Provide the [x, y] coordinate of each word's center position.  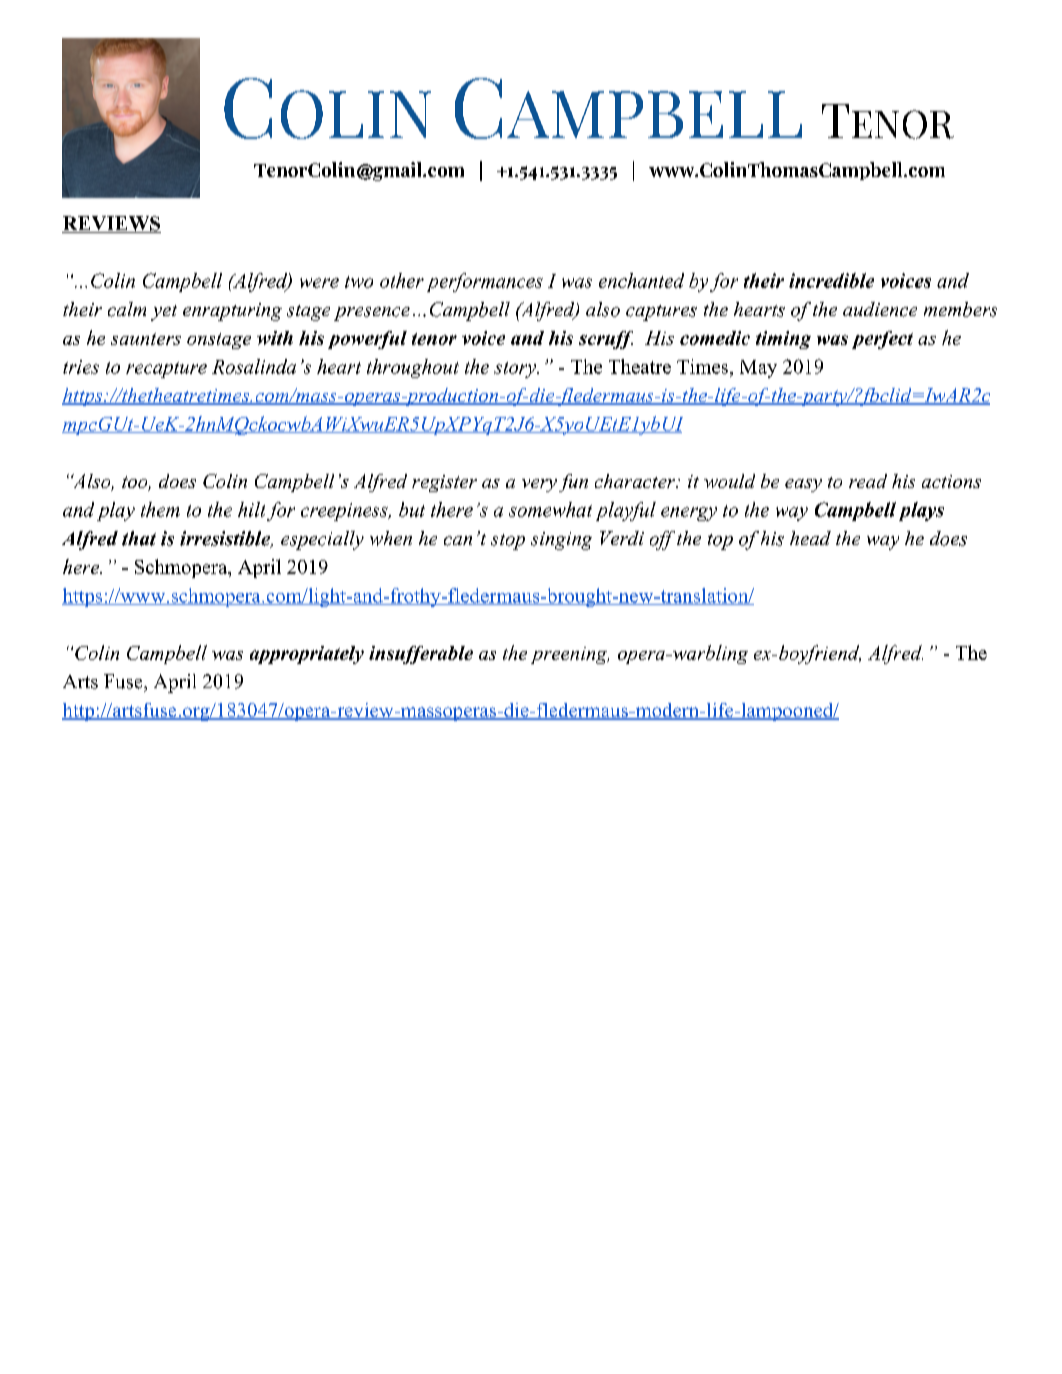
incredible [831, 280]
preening [570, 655]
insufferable [421, 655]
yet [164, 313]
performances [485, 282]
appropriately [307, 655]
